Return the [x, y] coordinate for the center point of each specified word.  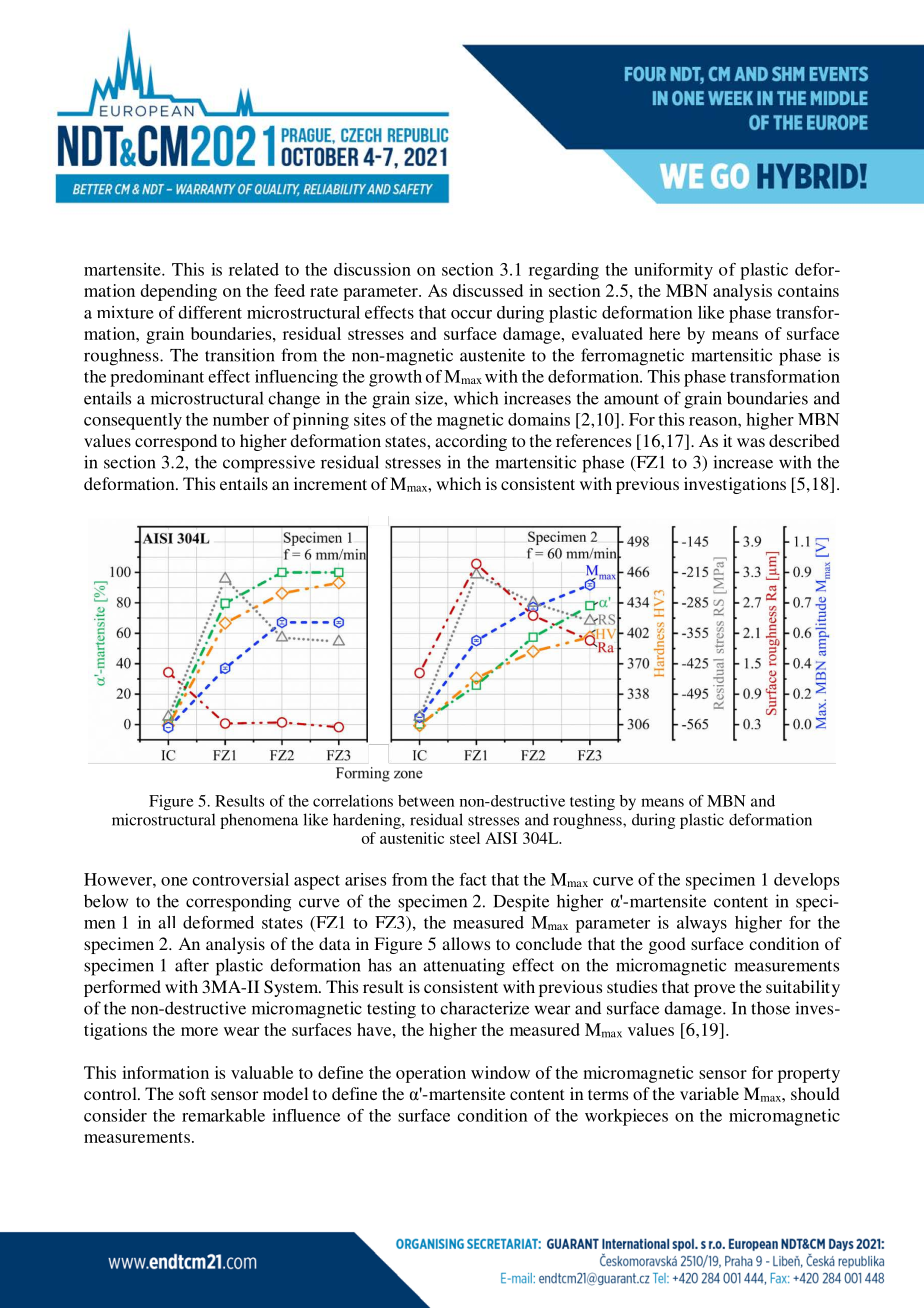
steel [465, 838]
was [751, 442]
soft [192, 1093]
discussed [488, 290]
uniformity [673, 271]
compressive [269, 464]
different [210, 312]
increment [330, 483]
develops [806, 881]
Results [239, 801]
